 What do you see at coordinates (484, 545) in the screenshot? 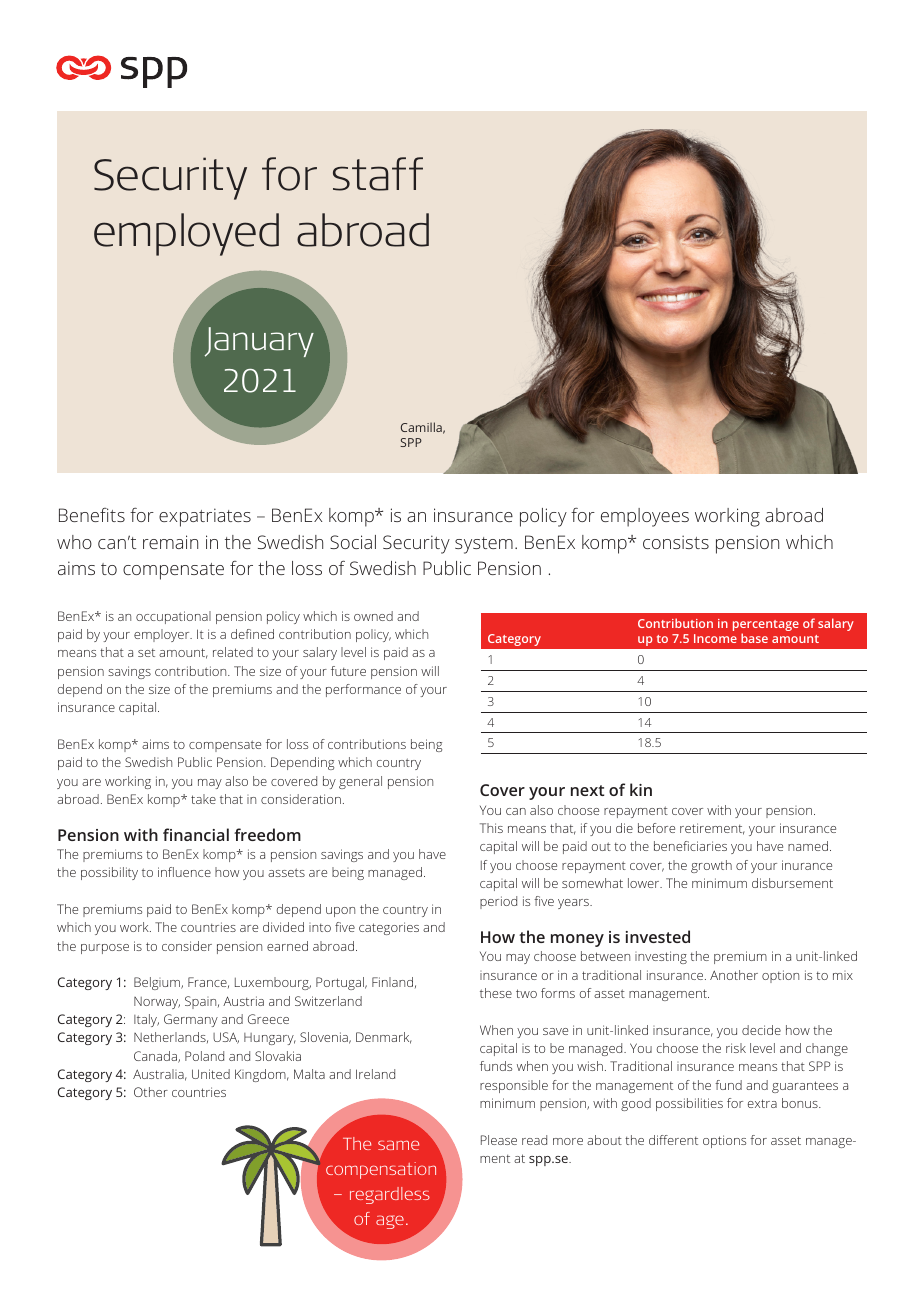
I see `system` at bounding box center [484, 545].
